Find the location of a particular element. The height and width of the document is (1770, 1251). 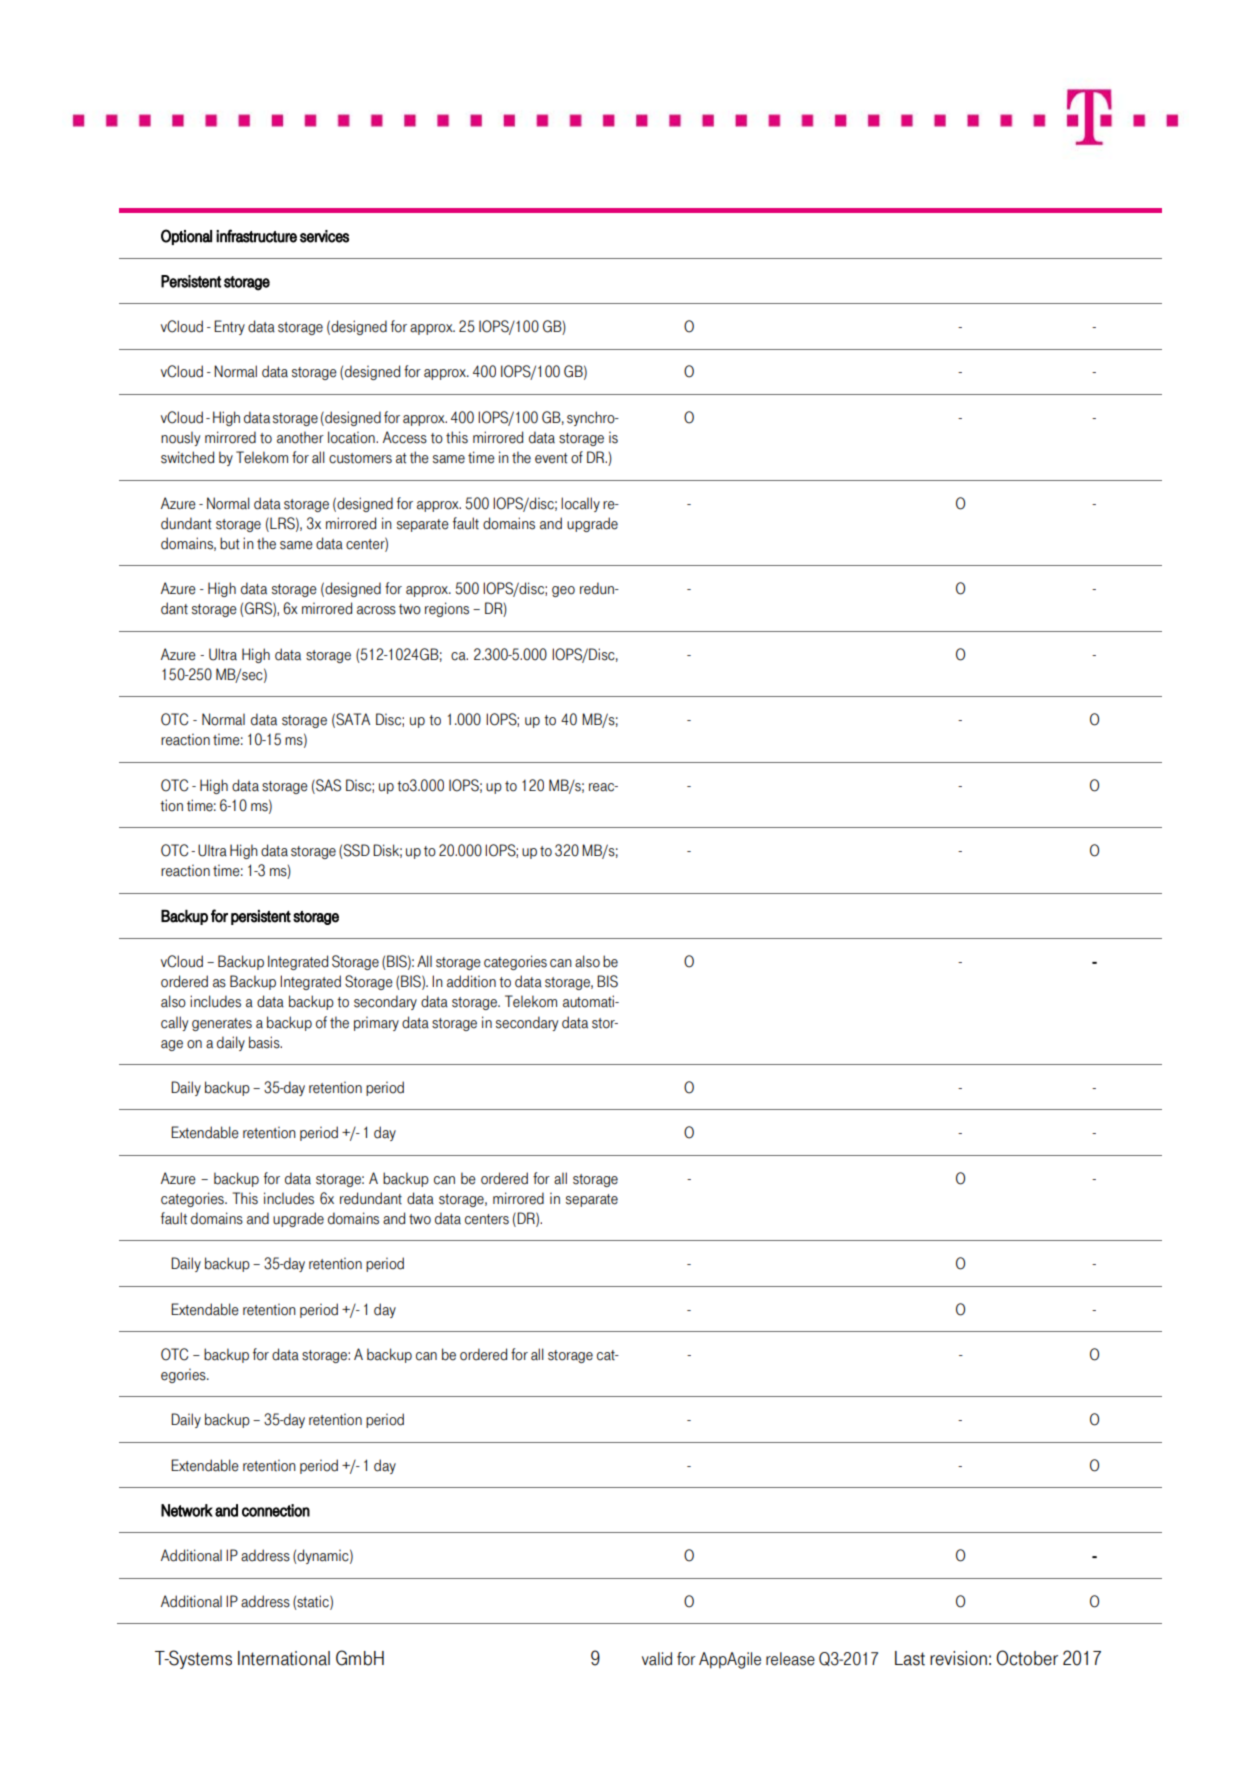

basis is located at coordinates (265, 1042).
